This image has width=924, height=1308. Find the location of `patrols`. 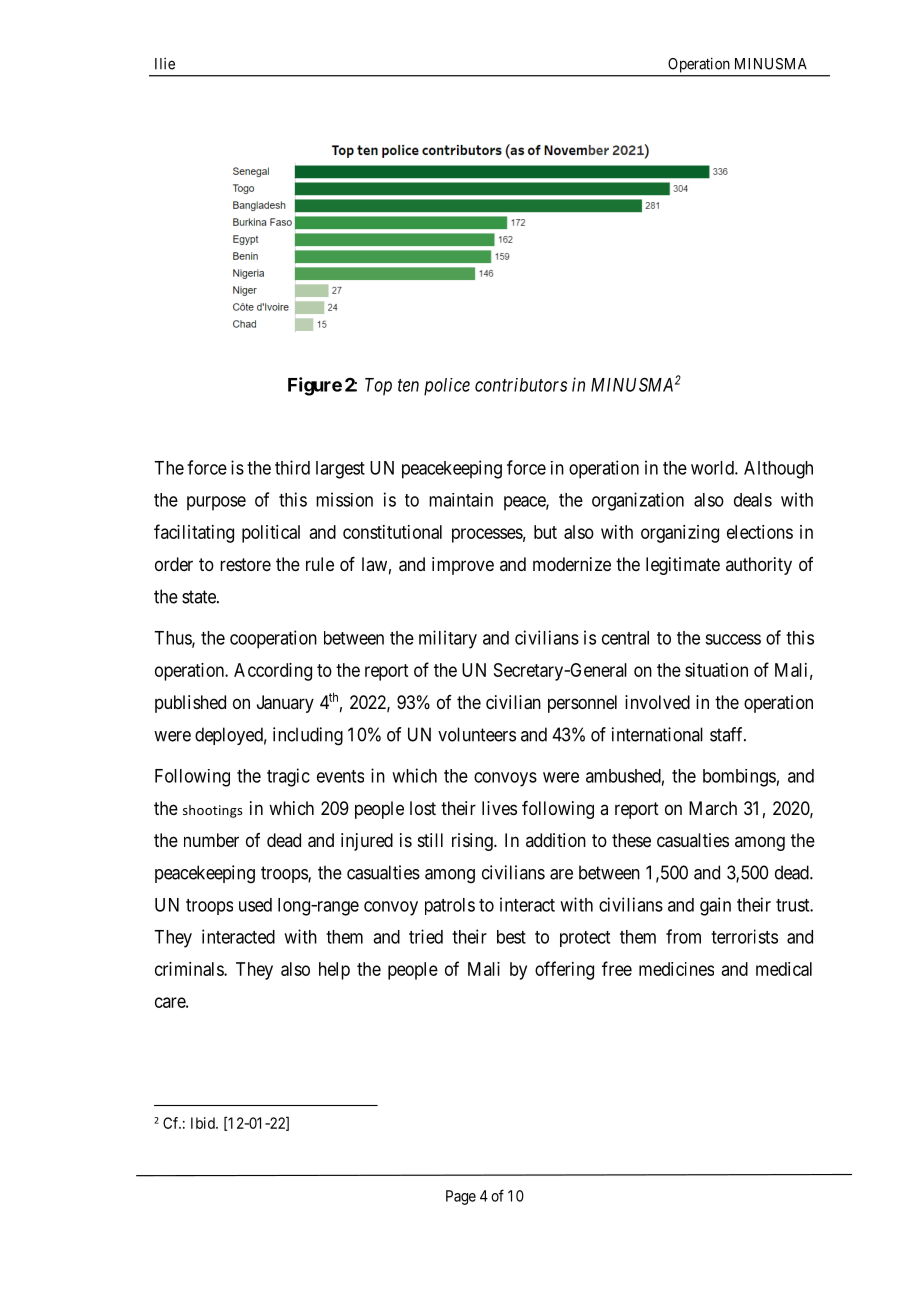

patrols is located at coordinates (450, 906).
